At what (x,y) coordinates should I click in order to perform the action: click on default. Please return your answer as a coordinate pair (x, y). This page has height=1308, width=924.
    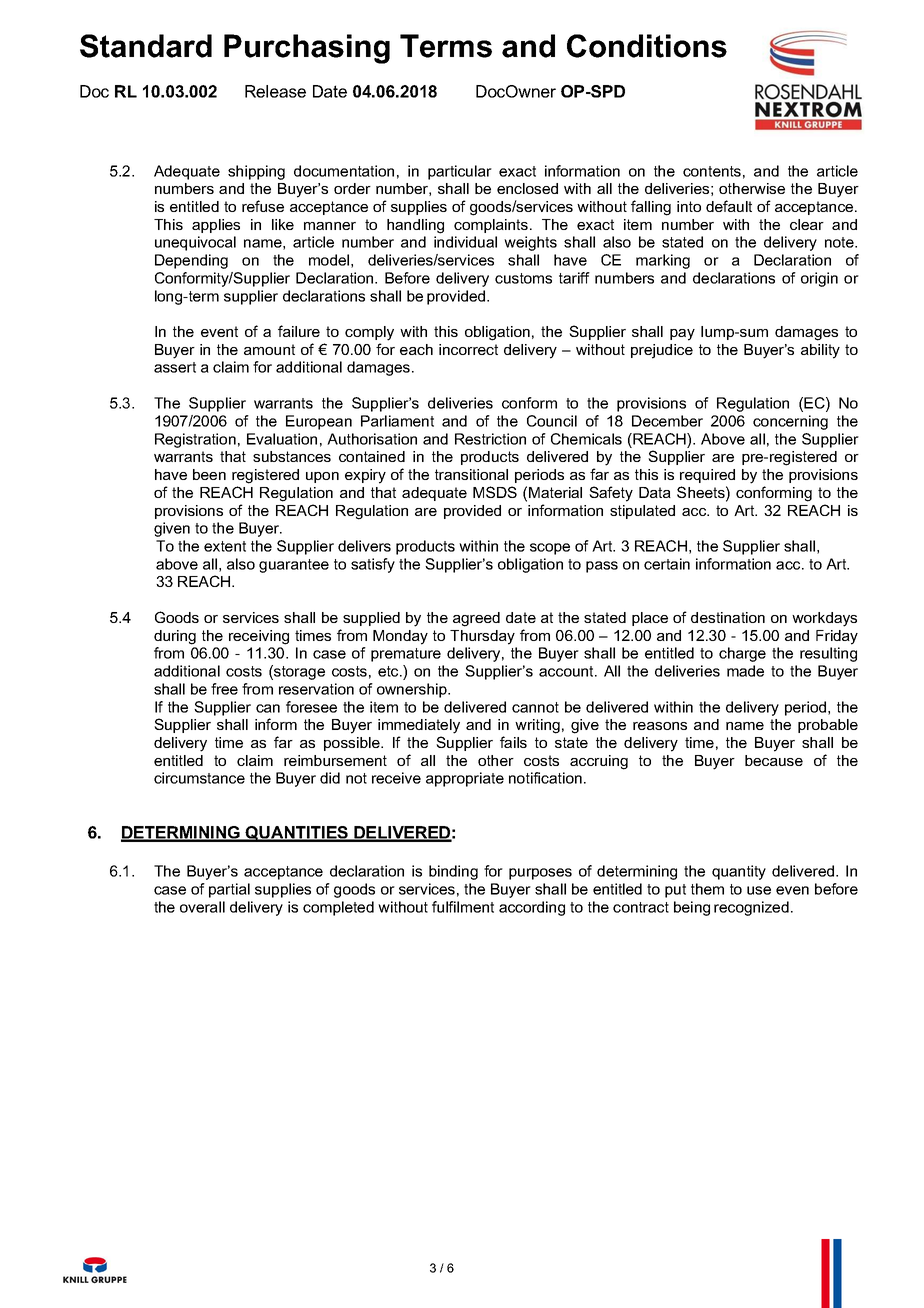
    Looking at the image, I should click on (729, 206).
